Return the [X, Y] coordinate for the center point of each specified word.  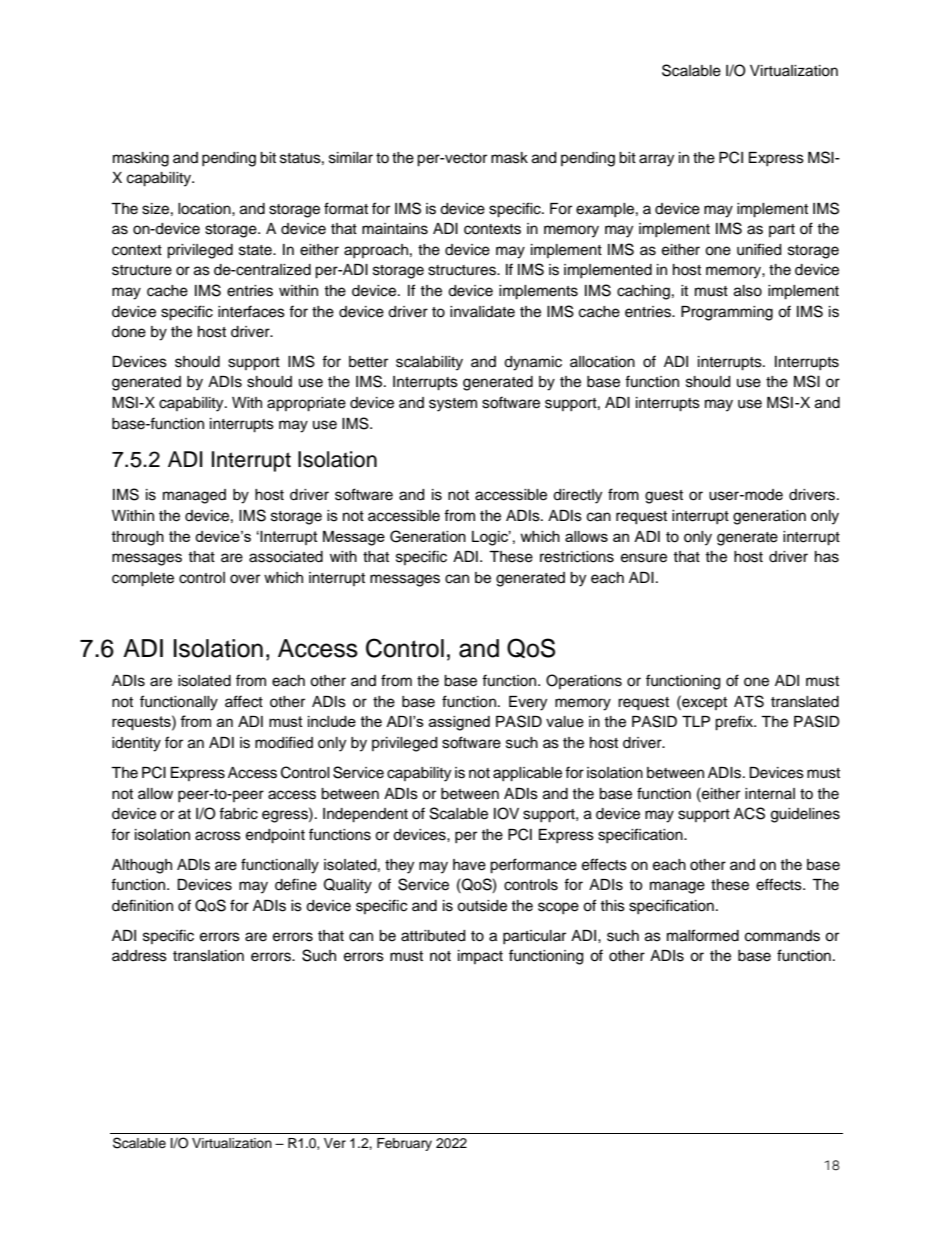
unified [759, 249]
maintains [395, 229]
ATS [749, 701]
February [404, 1144]
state [256, 250]
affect [244, 701]
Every [528, 703]
